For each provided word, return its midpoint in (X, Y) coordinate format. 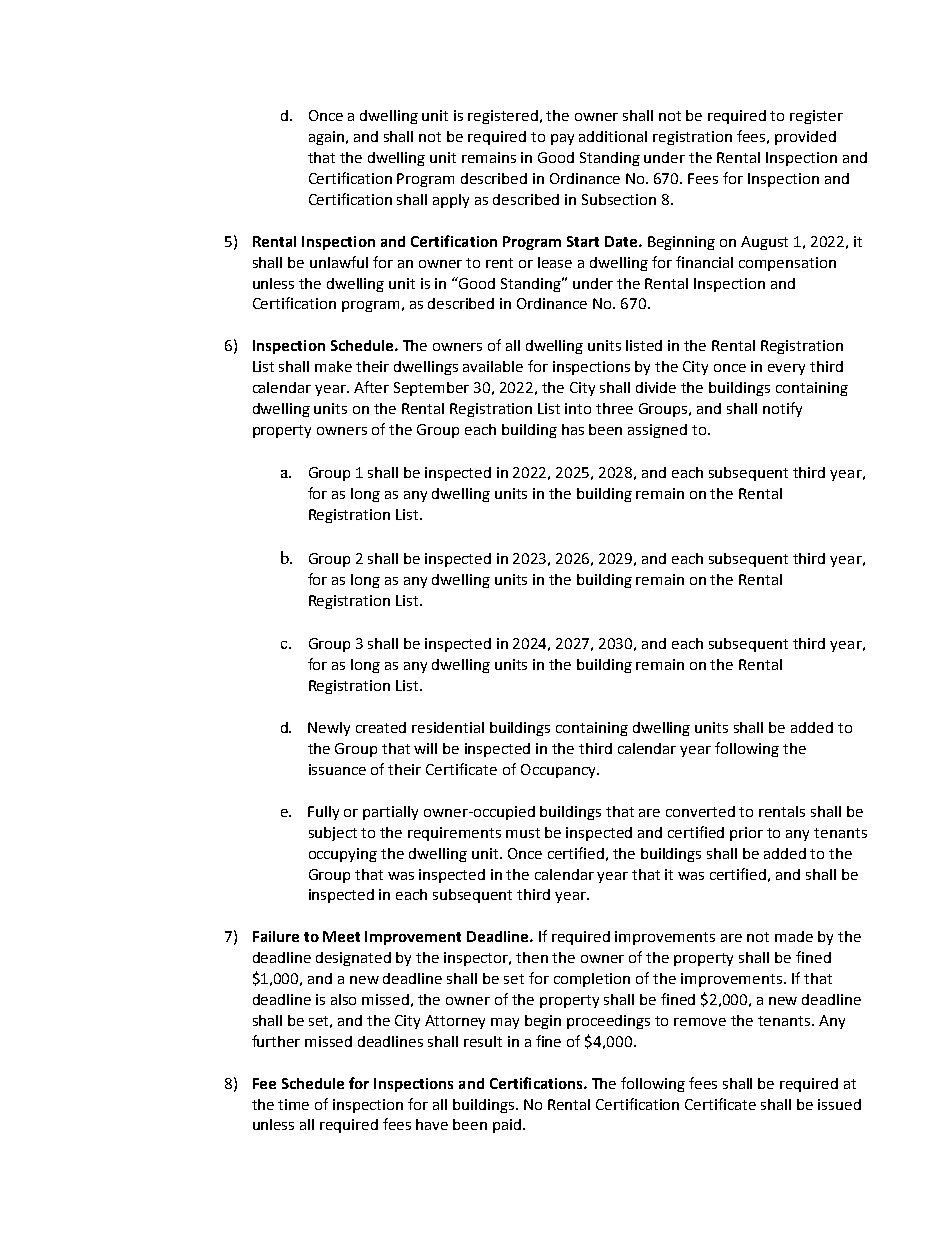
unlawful (339, 262)
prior (746, 834)
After (371, 387)
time (293, 1104)
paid (508, 1126)
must (523, 833)
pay (562, 139)
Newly (329, 729)
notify (782, 409)
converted (700, 811)
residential (448, 727)
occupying (343, 855)
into (578, 408)
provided (805, 138)
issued (839, 1104)
